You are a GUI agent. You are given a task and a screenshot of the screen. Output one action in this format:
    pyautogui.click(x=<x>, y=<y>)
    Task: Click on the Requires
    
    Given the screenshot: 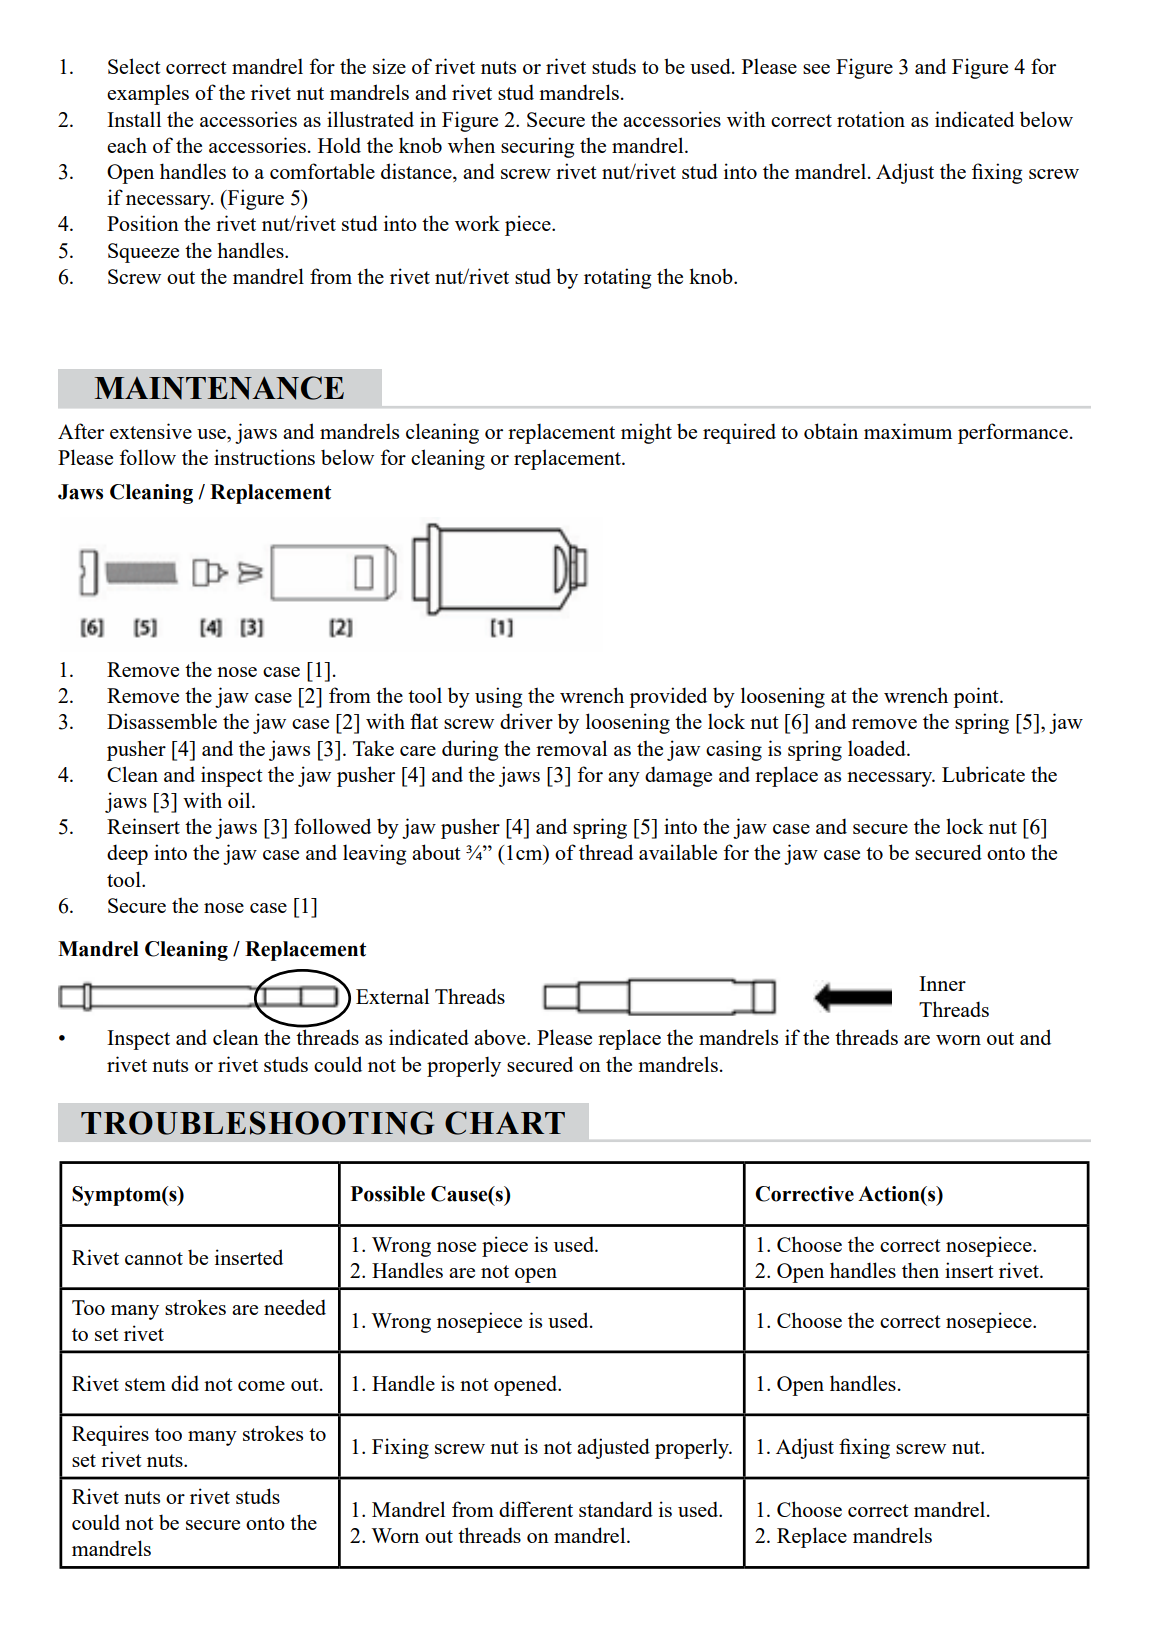 What is the action you would take?
    pyautogui.click(x=110, y=1435)
